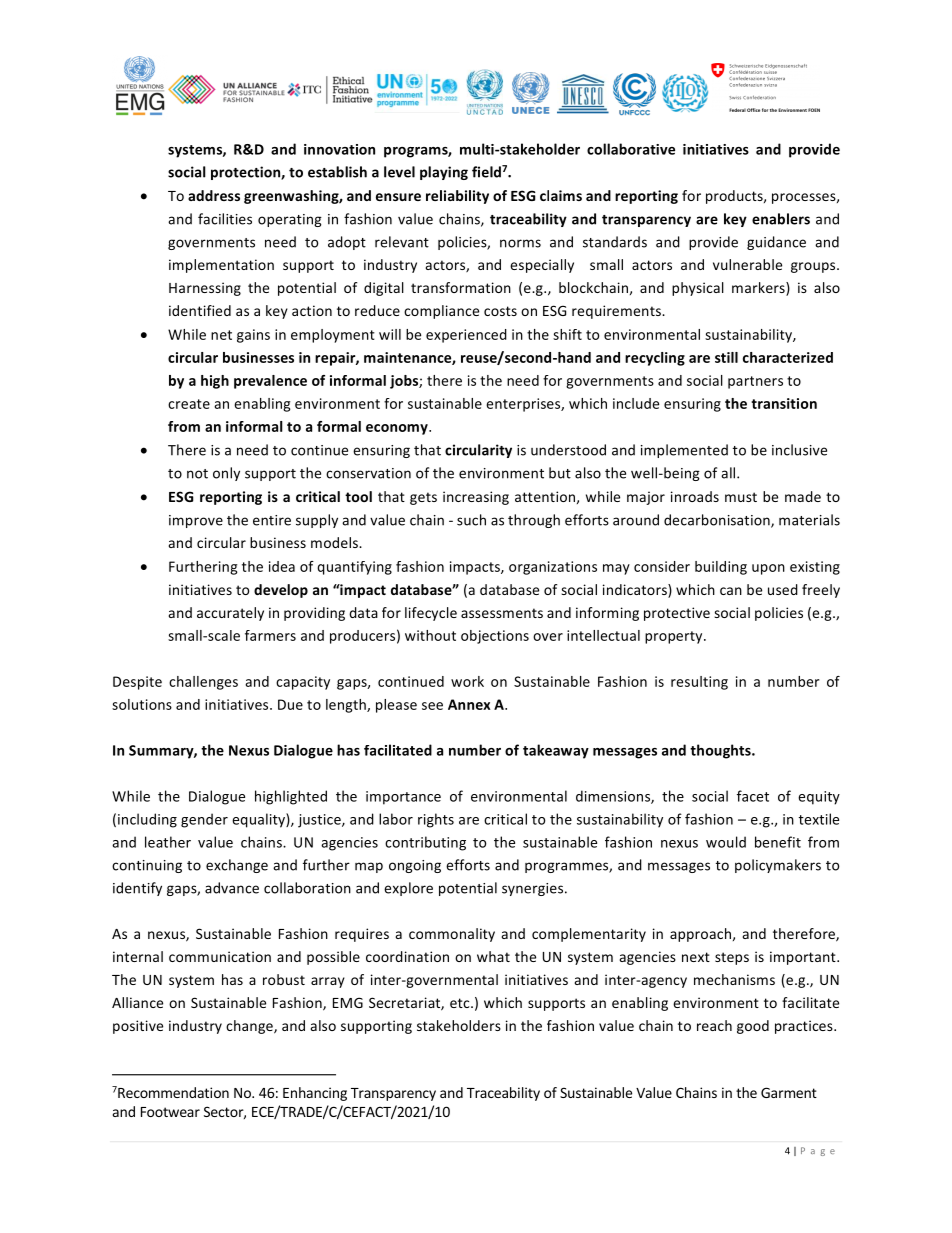 The height and width of the screenshot is (1233, 952). What do you see at coordinates (753, 796) in the screenshot?
I see `facet` at bounding box center [753, 796].
